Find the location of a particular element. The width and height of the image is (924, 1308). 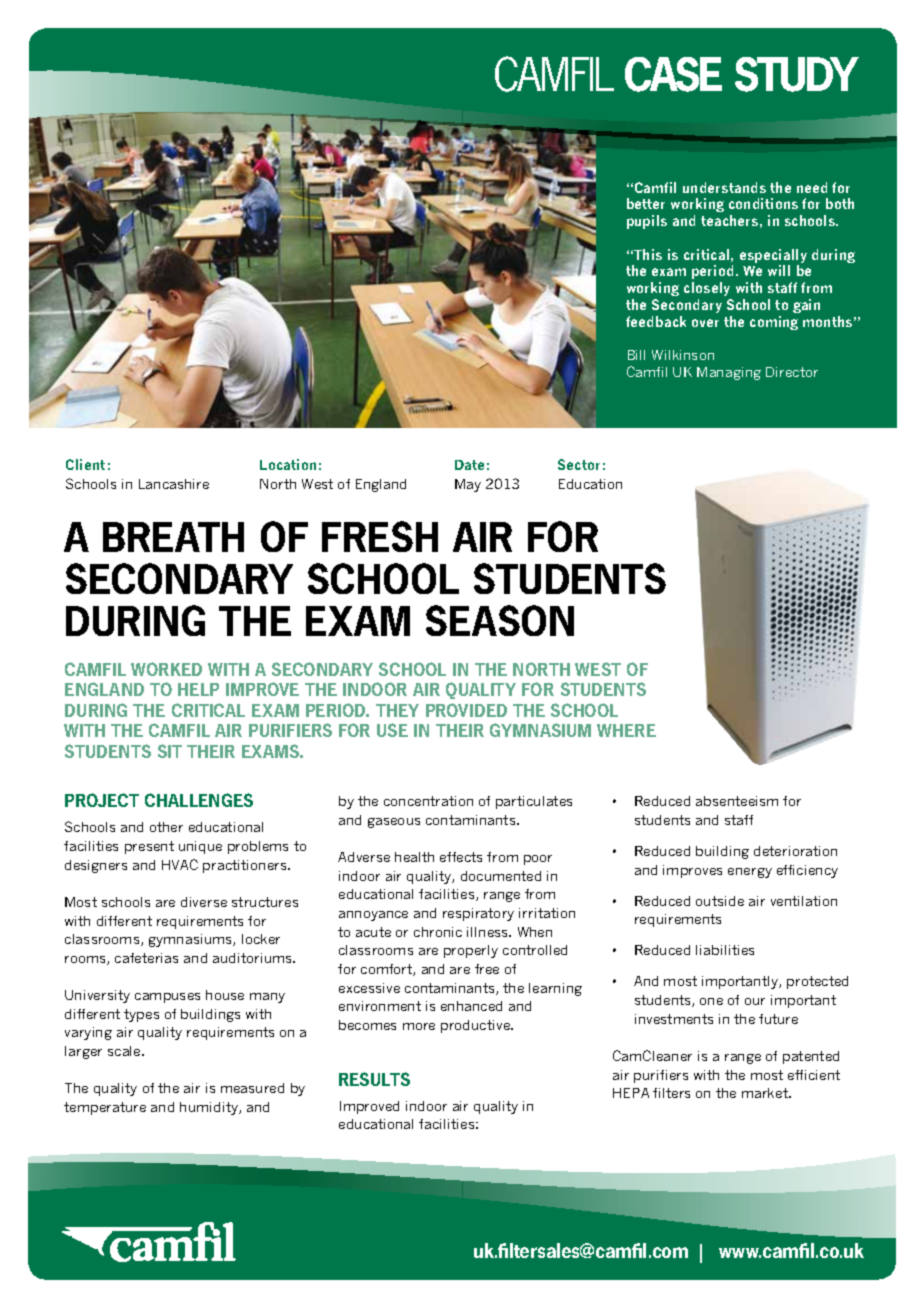

productive is located at coordinates (476, 1026).
